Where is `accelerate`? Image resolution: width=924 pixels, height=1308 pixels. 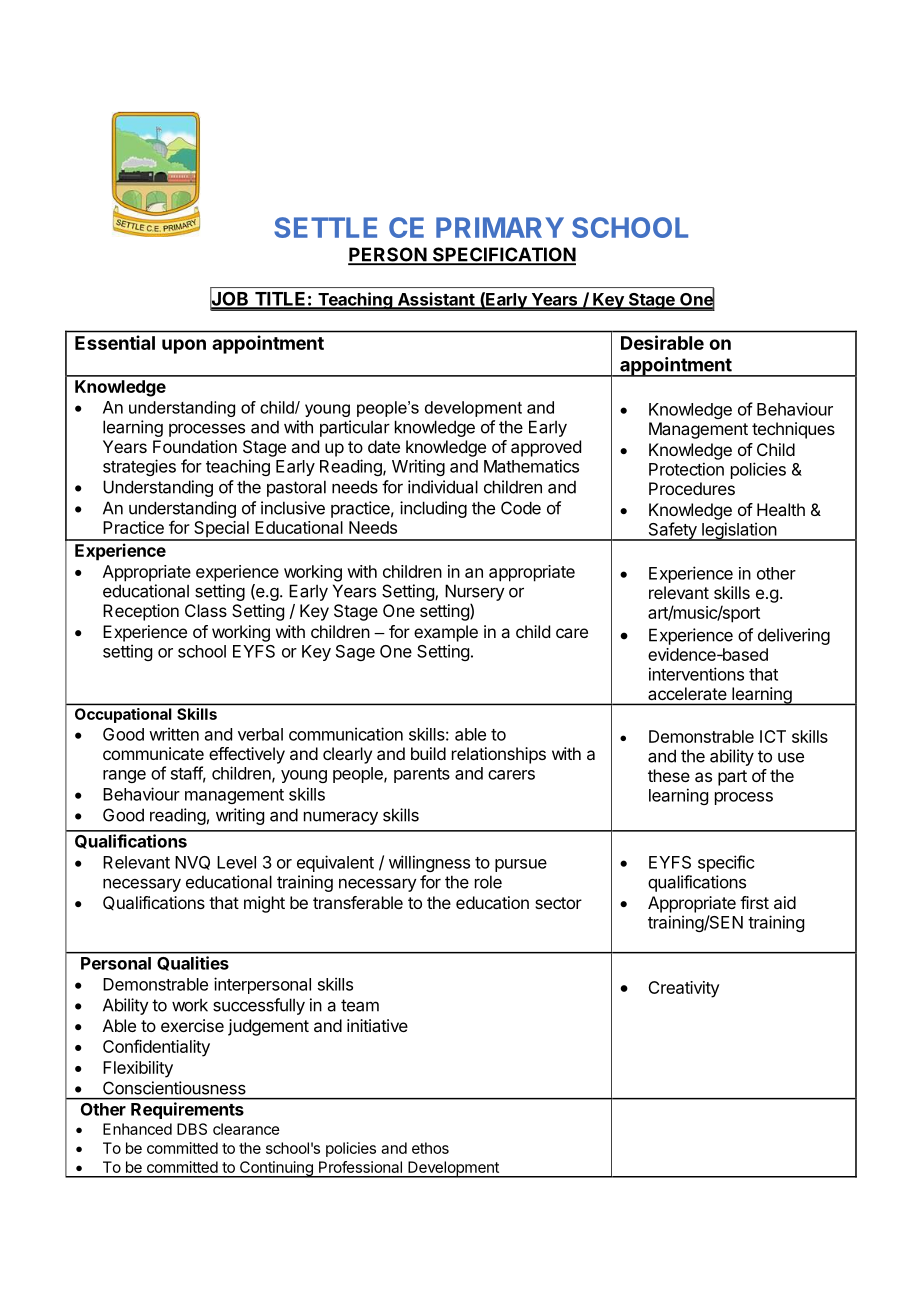 accelerate is located at coordinates (687, 693).
